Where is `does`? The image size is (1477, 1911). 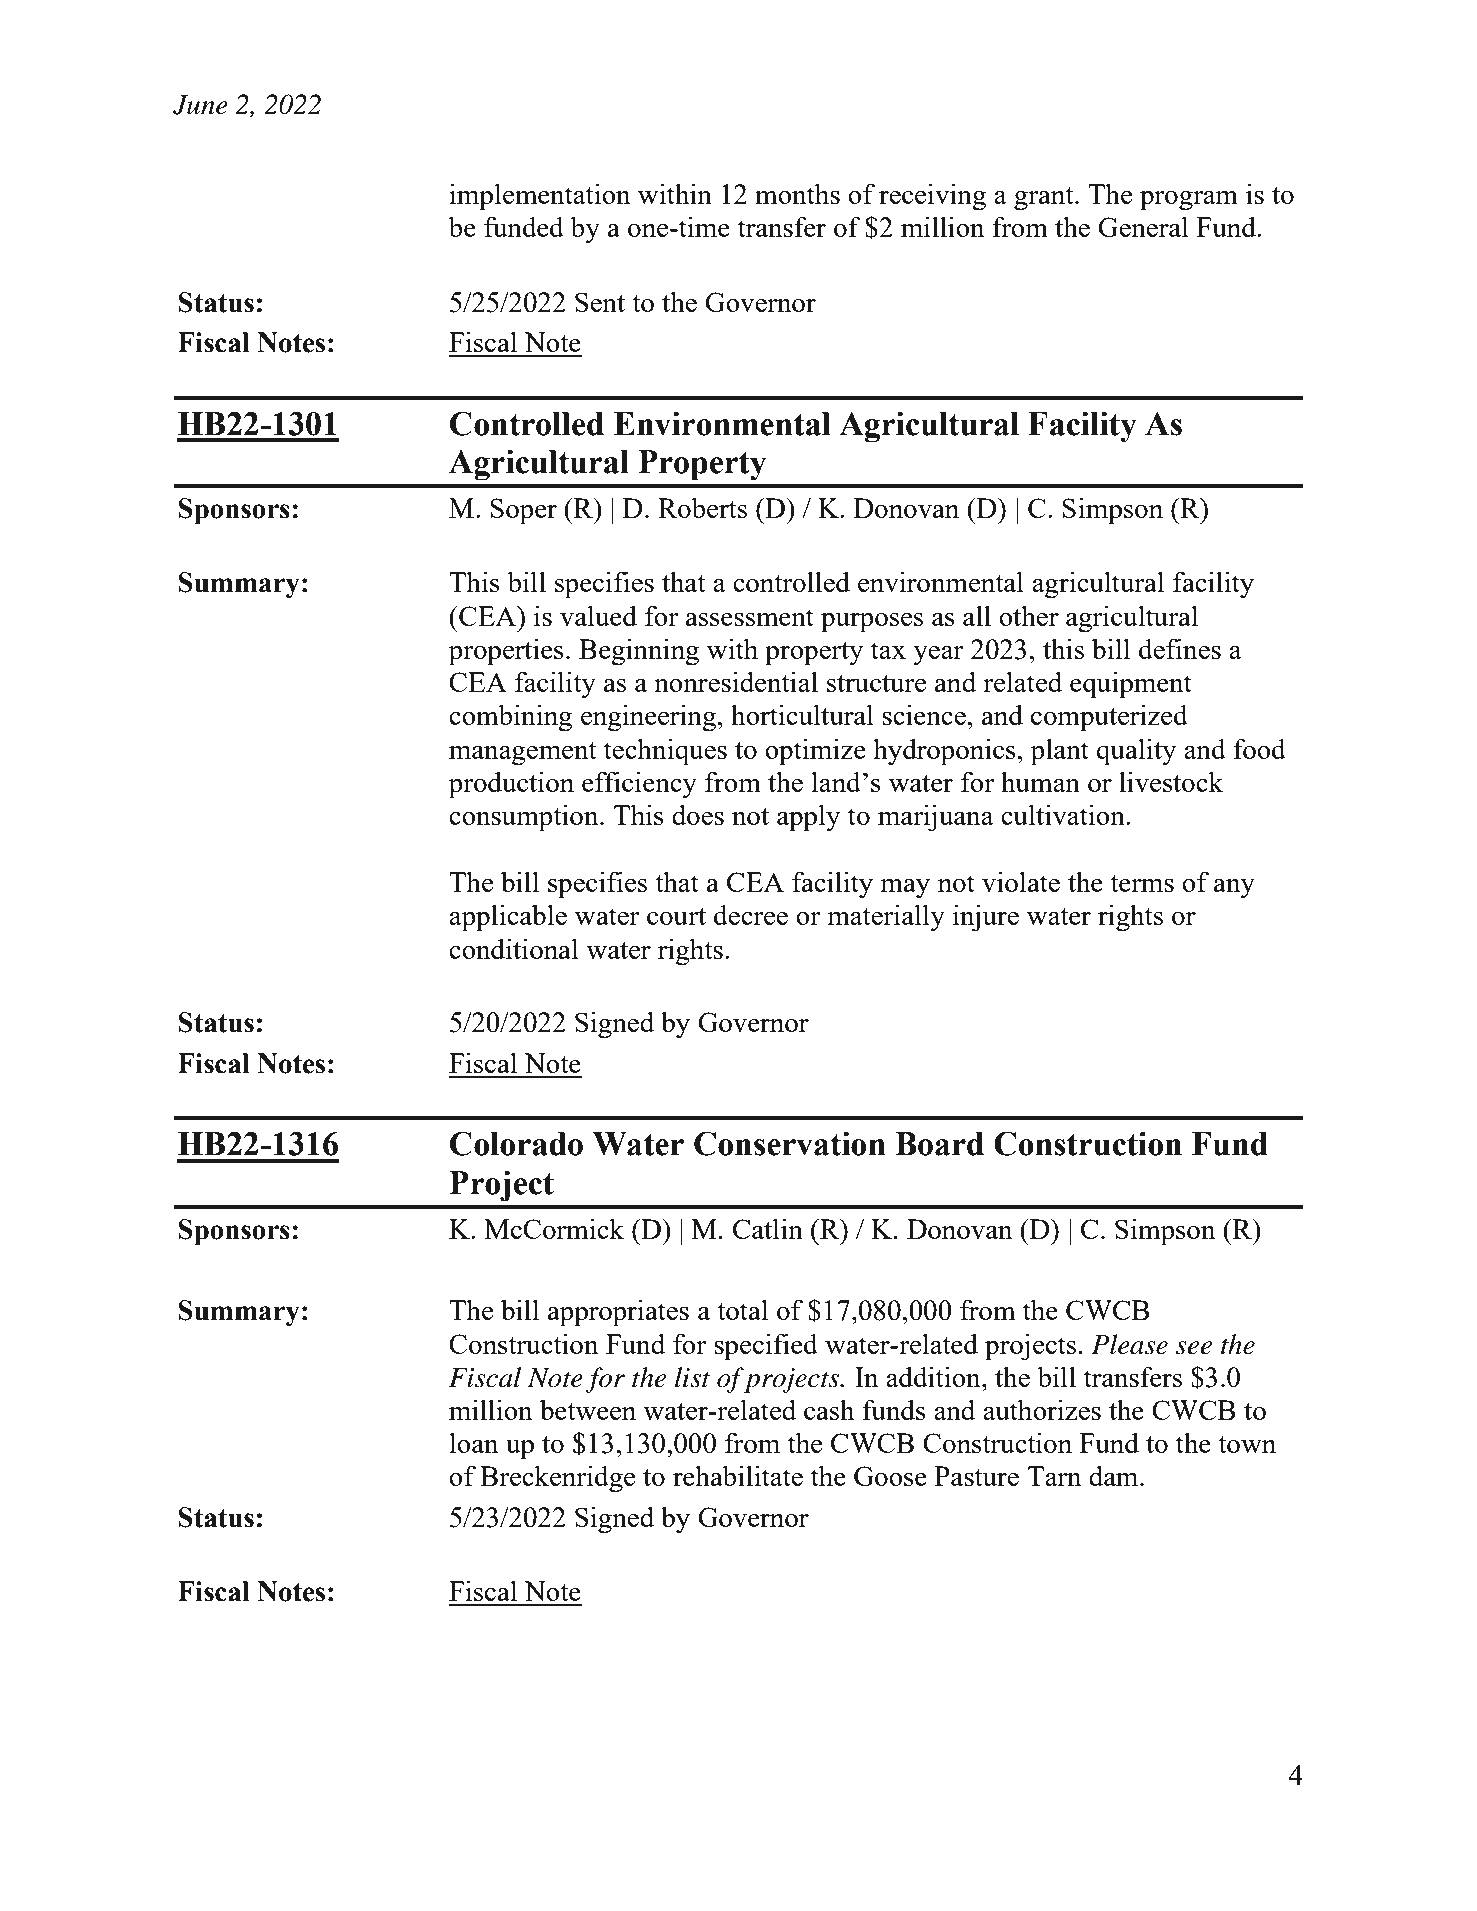 does is located at coordinates (698, 814).
